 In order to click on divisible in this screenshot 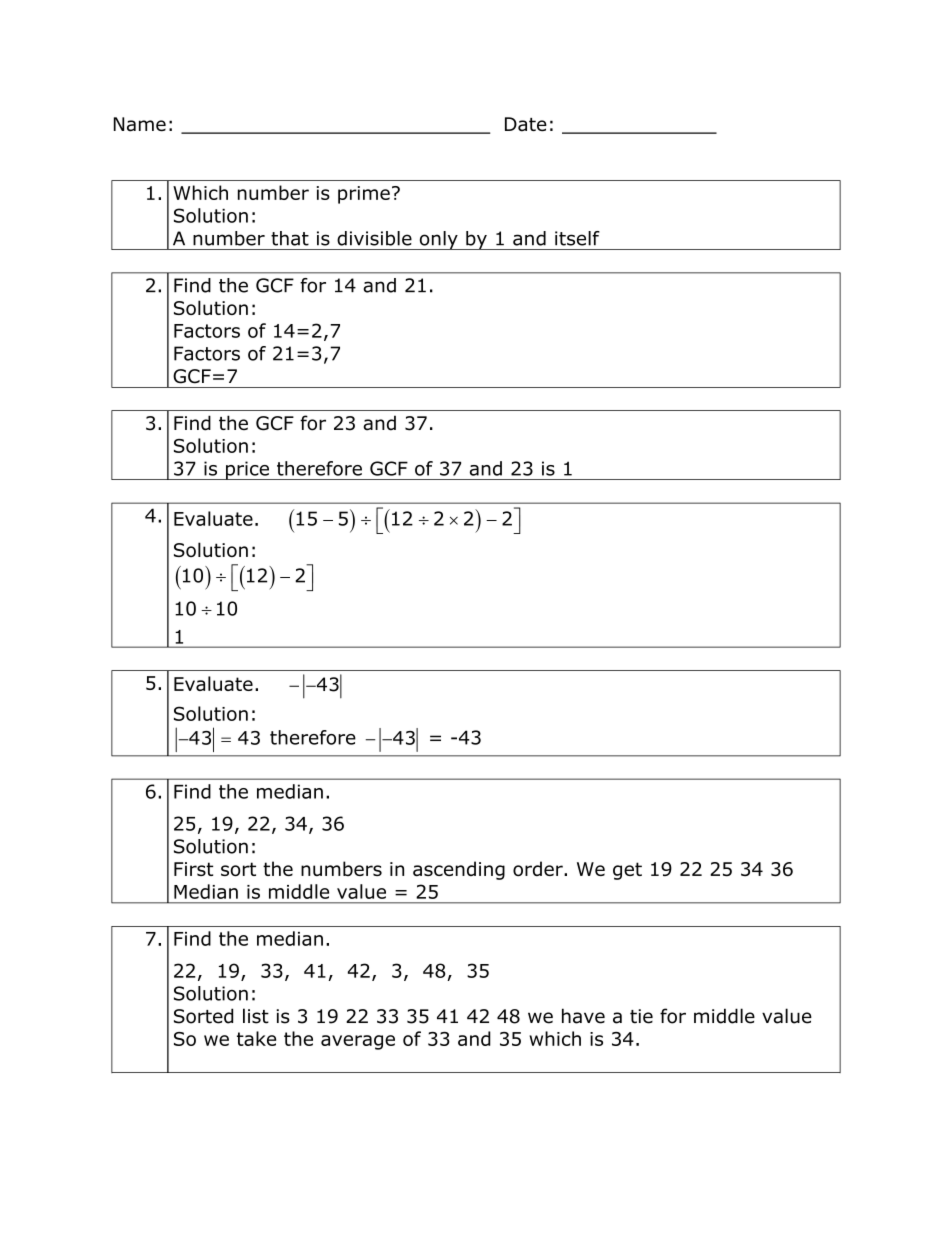, I will do `click(374, 238)`.
